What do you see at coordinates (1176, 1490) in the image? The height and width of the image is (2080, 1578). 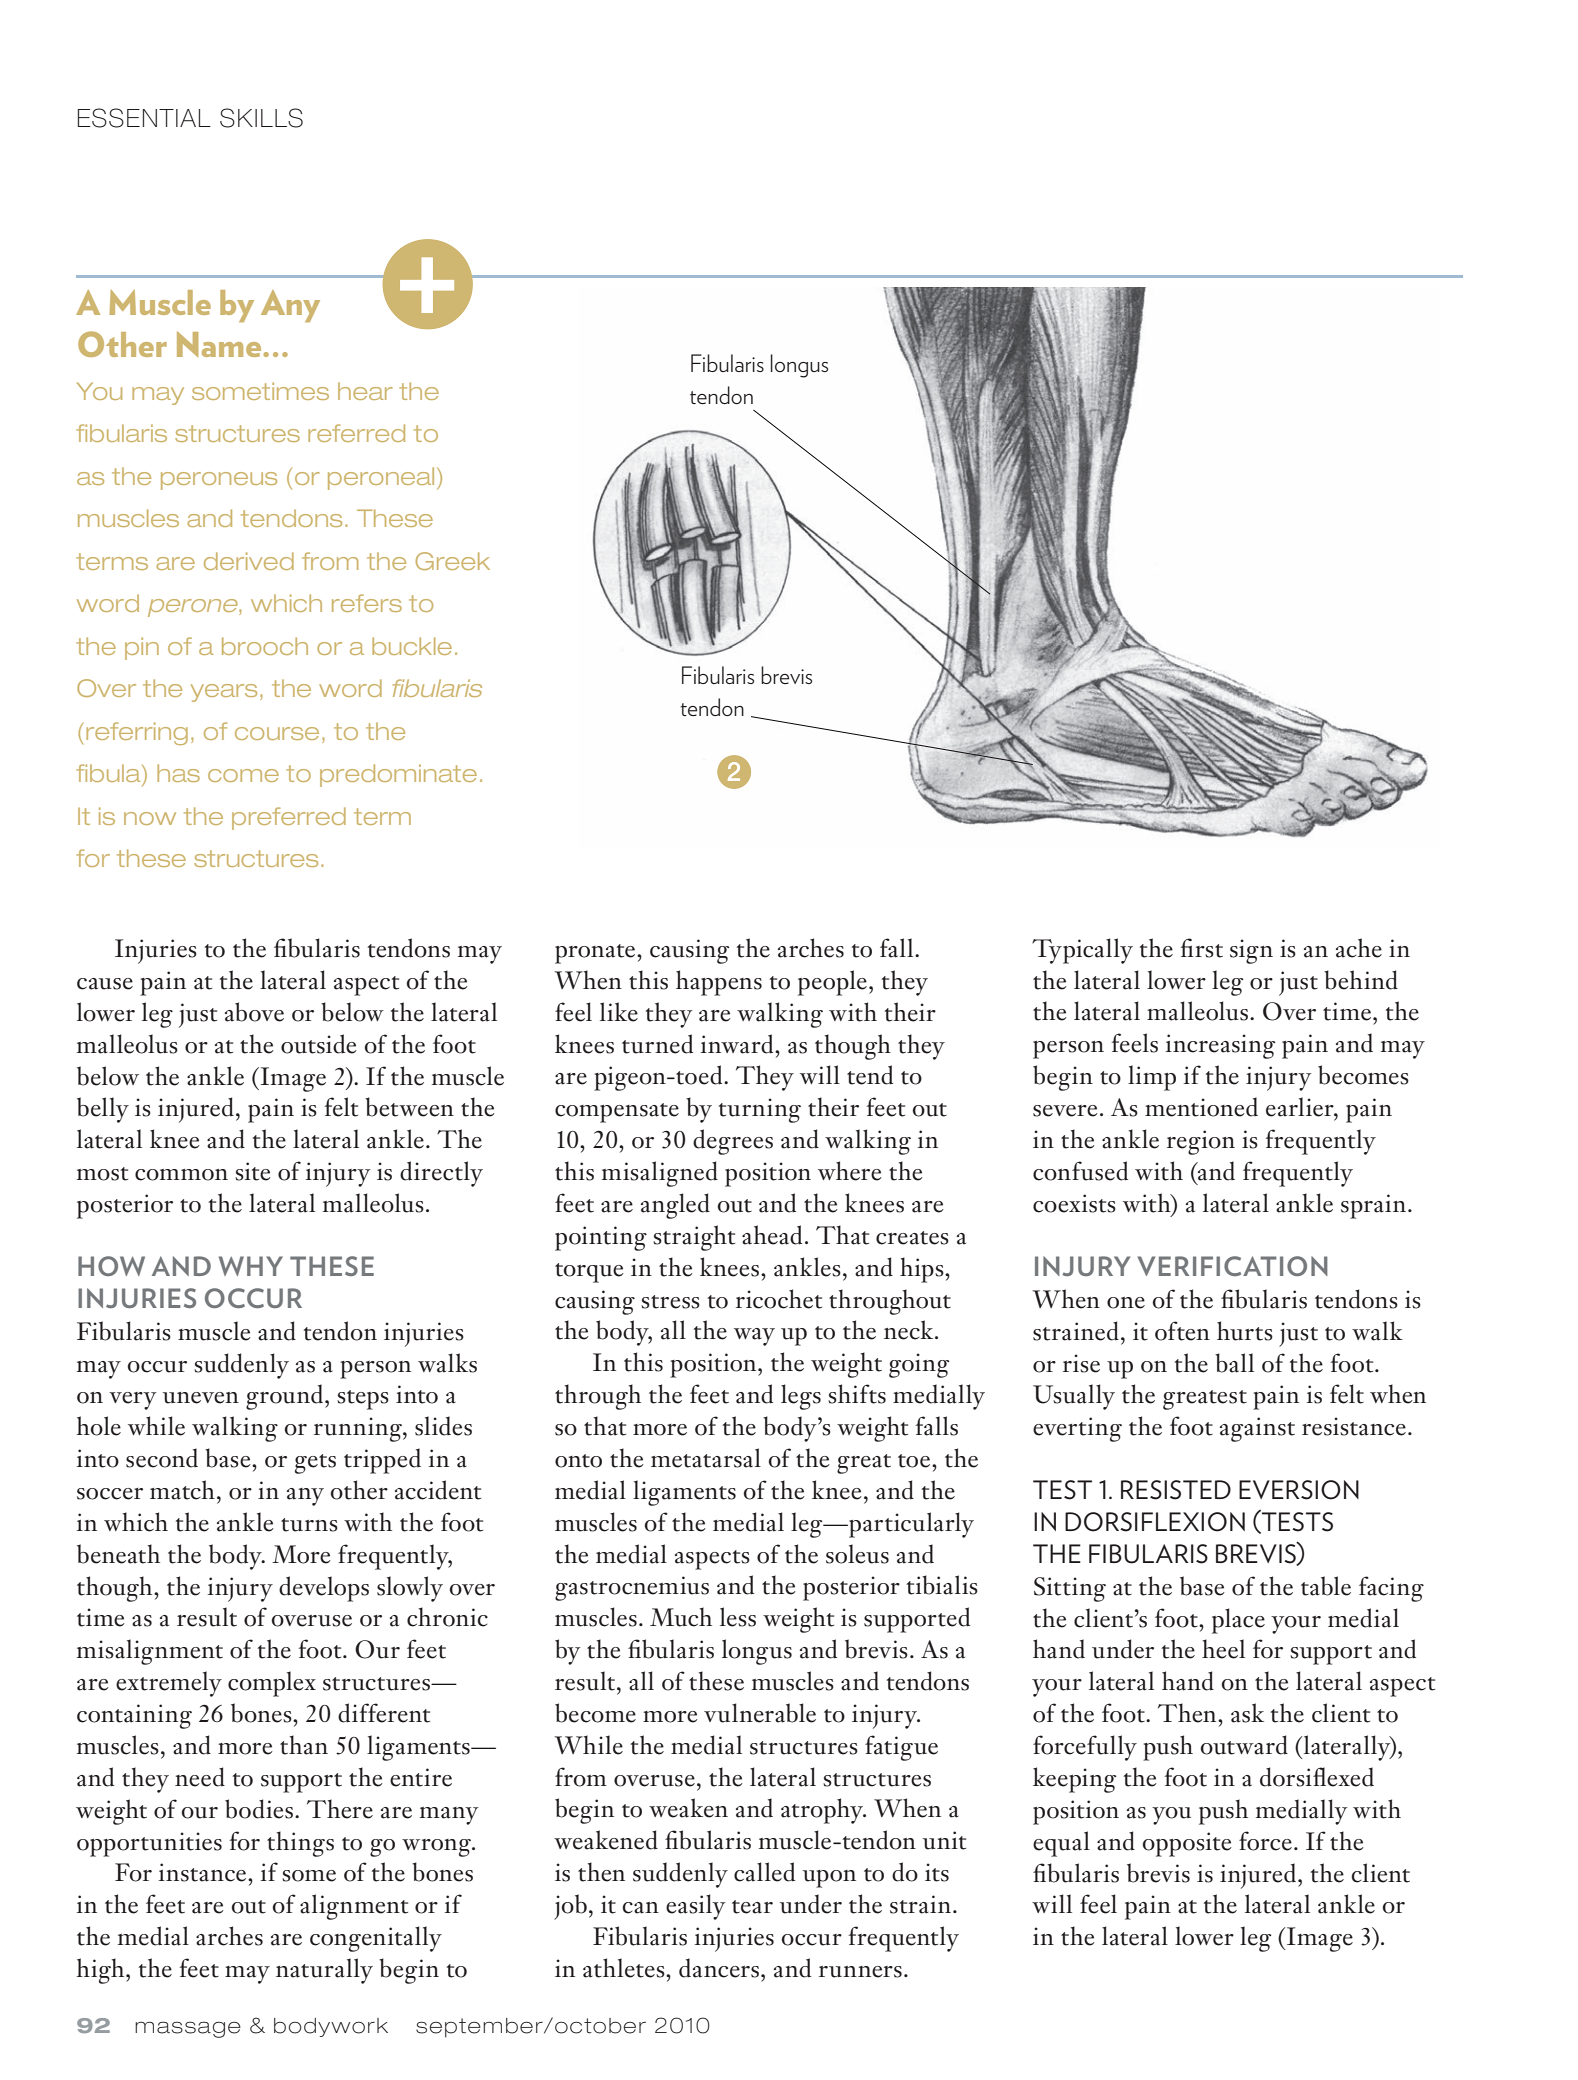 I see `RESISTED` at bounding box center [1176, 1490].
